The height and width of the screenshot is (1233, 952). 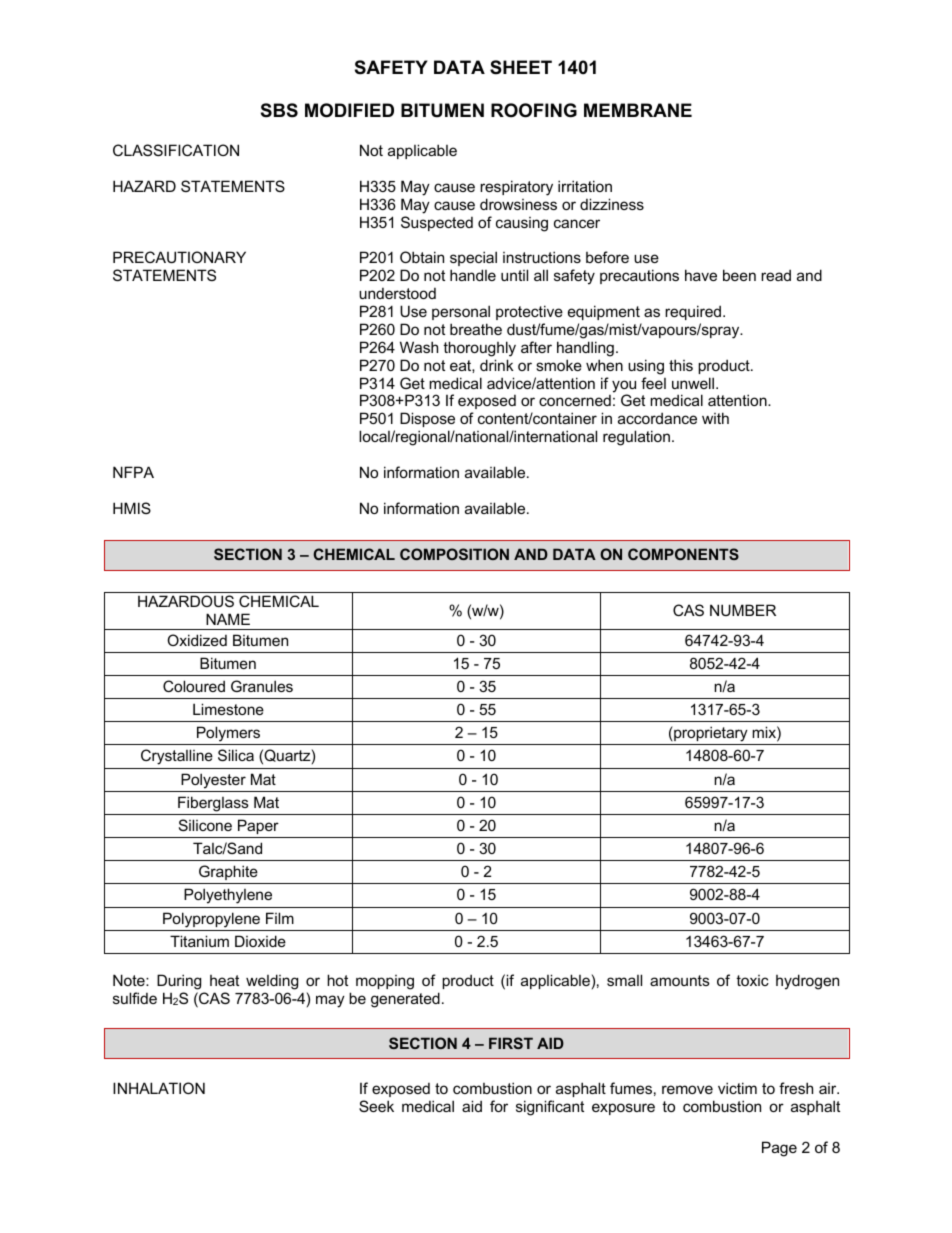 I want to click on INHALATION, so click(x=159, y=1088).
